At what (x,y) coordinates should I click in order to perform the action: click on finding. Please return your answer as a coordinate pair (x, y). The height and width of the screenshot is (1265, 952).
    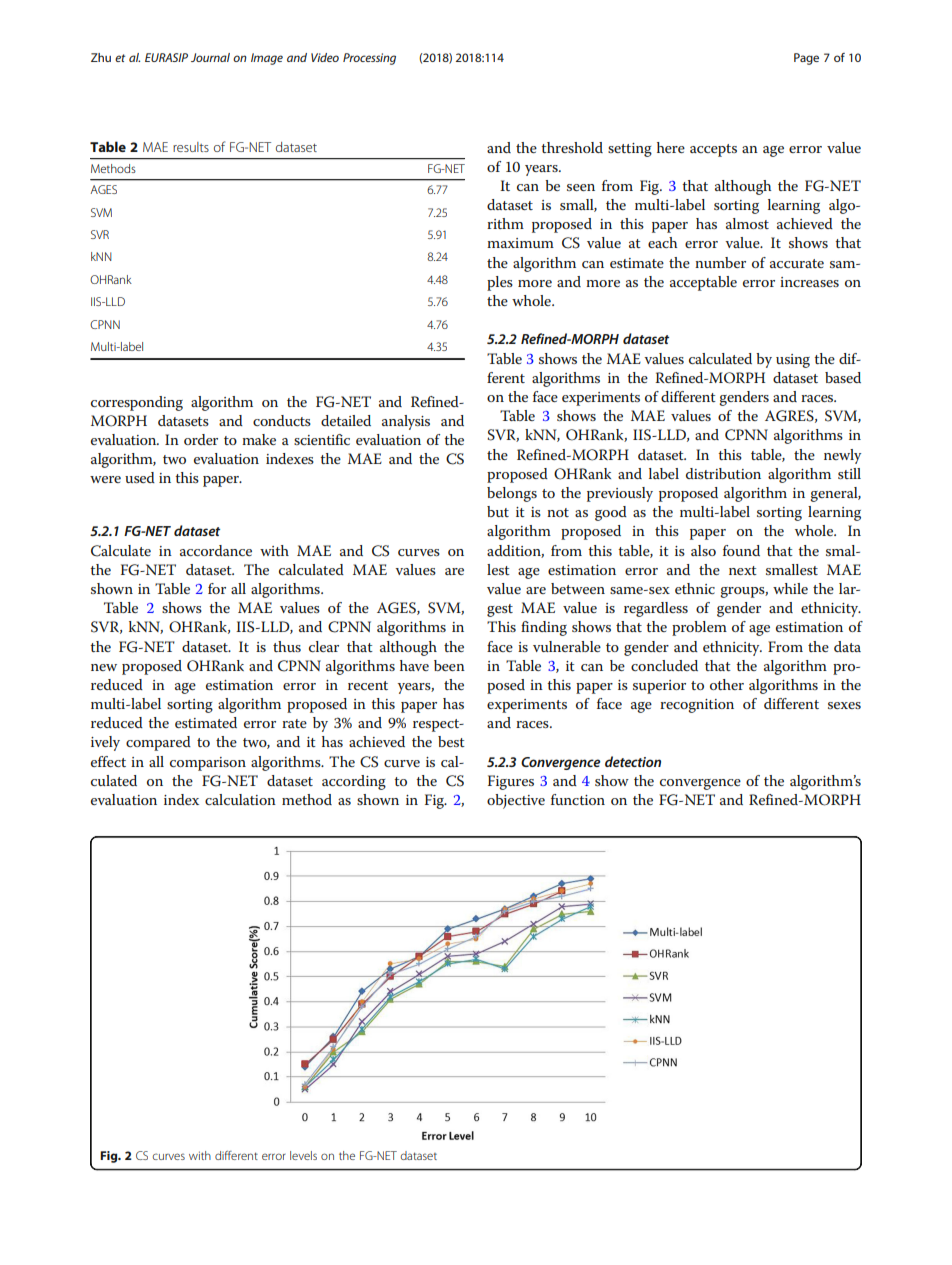
    Looking at the image, I should click on (544, 628).
